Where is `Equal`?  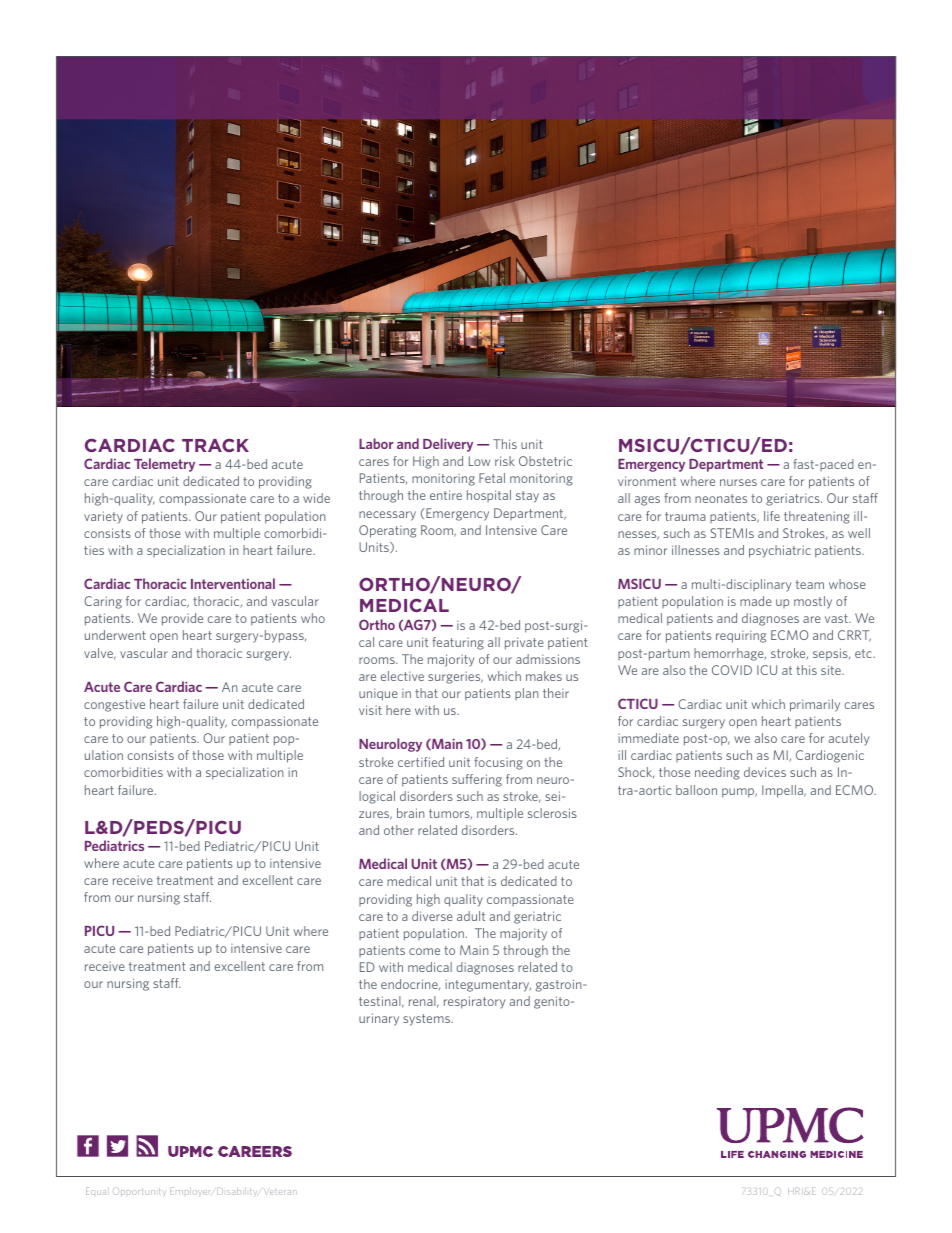
Equal is located at coordinates (96, 1191).
